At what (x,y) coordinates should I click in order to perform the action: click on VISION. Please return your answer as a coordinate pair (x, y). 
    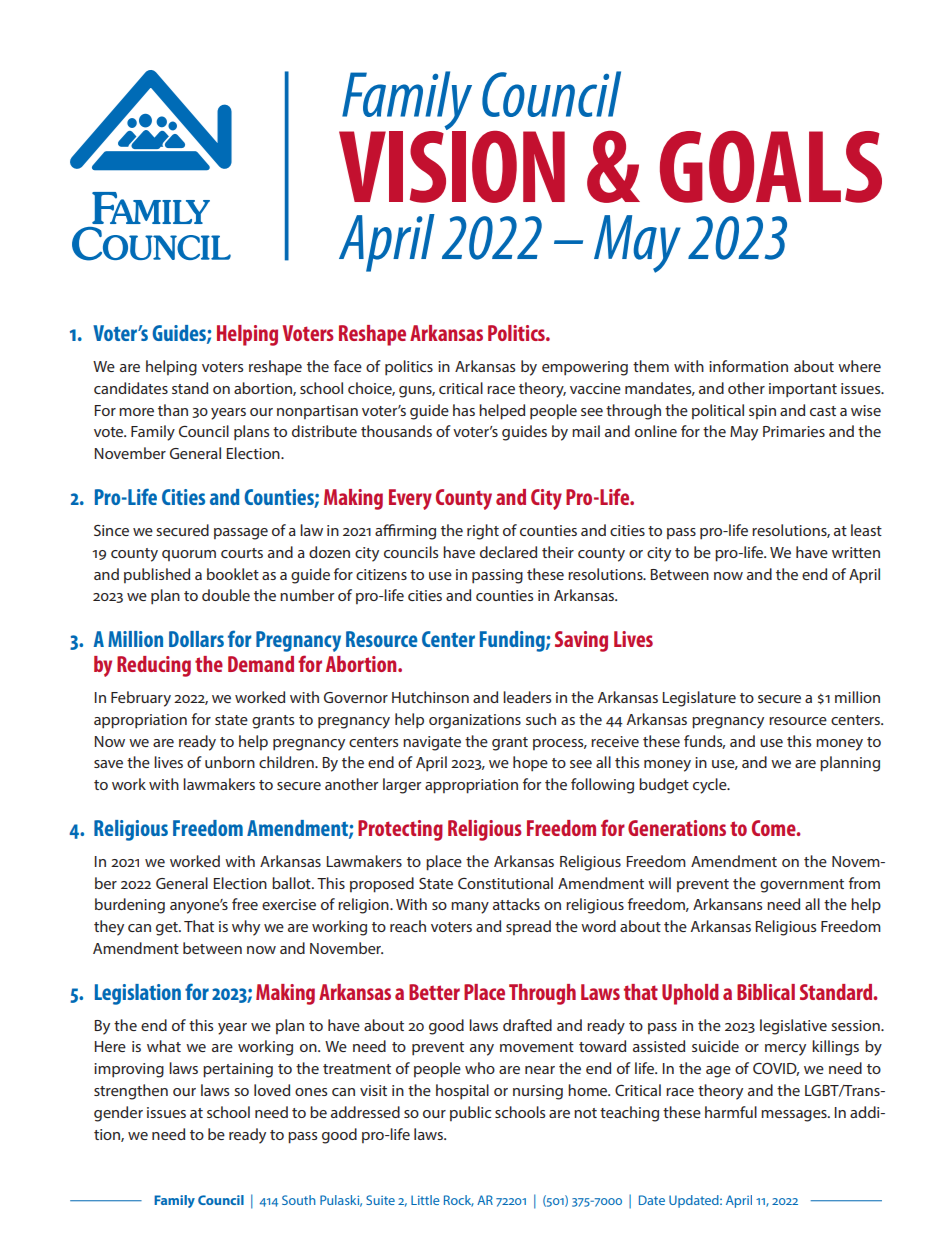
    Looking at the image, I should click on (452, 165).
